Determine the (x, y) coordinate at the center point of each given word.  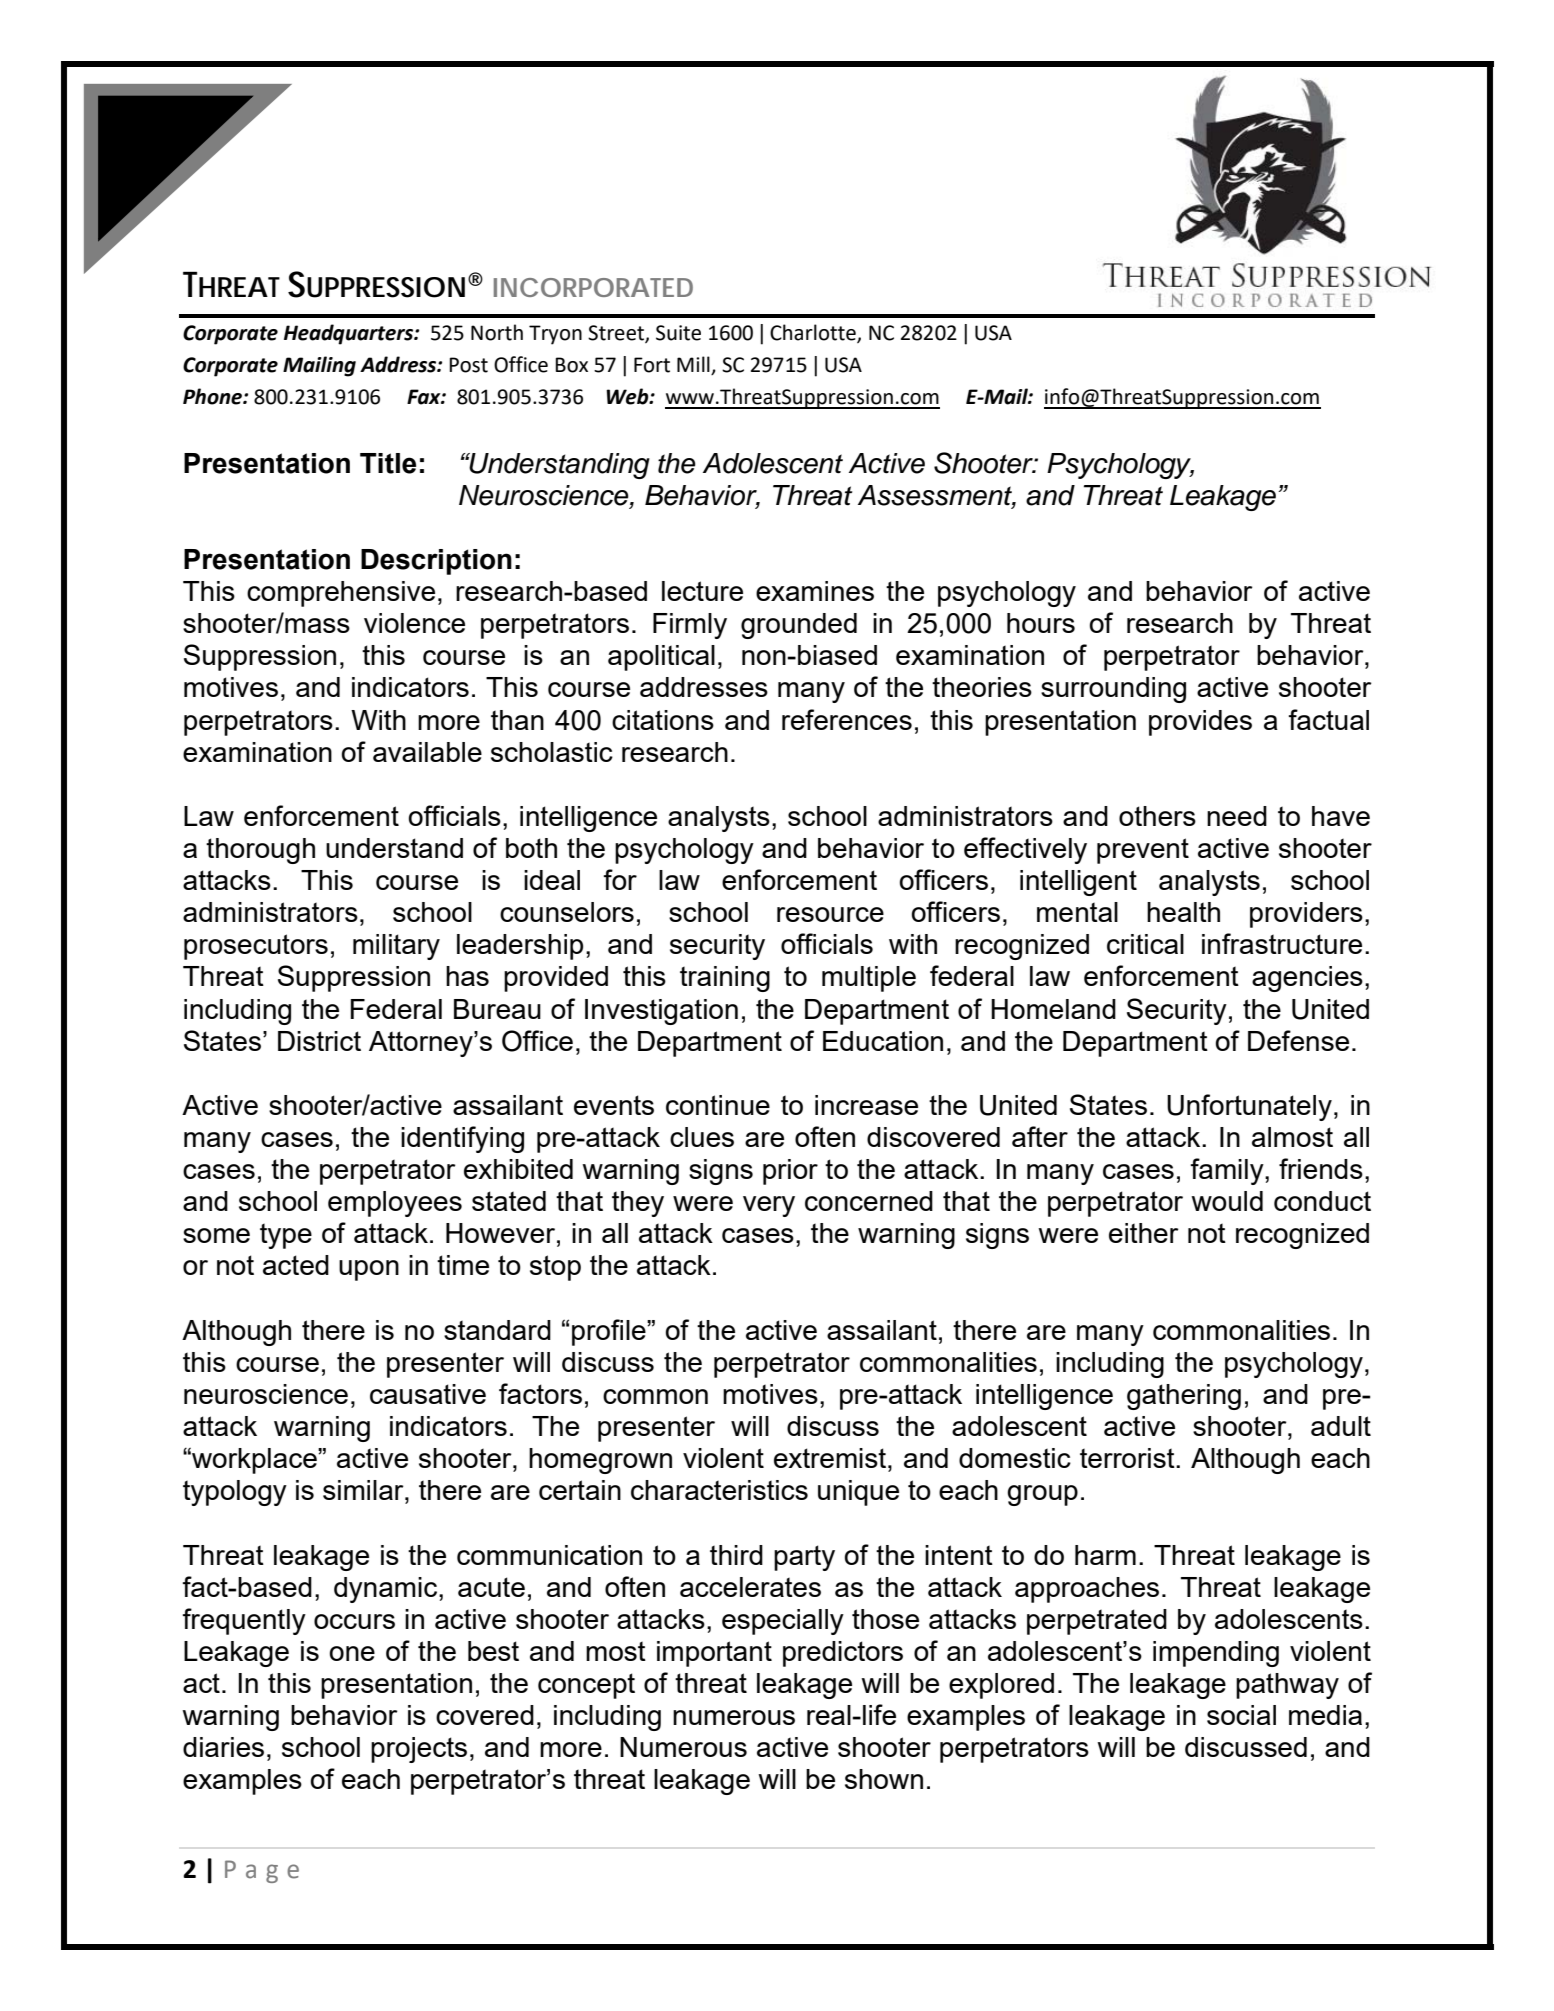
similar (364, 1490)
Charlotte (814, 333)
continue (718, 1105)
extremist (831, 1458)
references (847, 719)
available (427, 752)
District (319, 1041)
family (1228, 1171)
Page (262, 1871)
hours (1041, 623)
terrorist (1128, 1458)
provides (1200, 723)
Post (468, 365)
